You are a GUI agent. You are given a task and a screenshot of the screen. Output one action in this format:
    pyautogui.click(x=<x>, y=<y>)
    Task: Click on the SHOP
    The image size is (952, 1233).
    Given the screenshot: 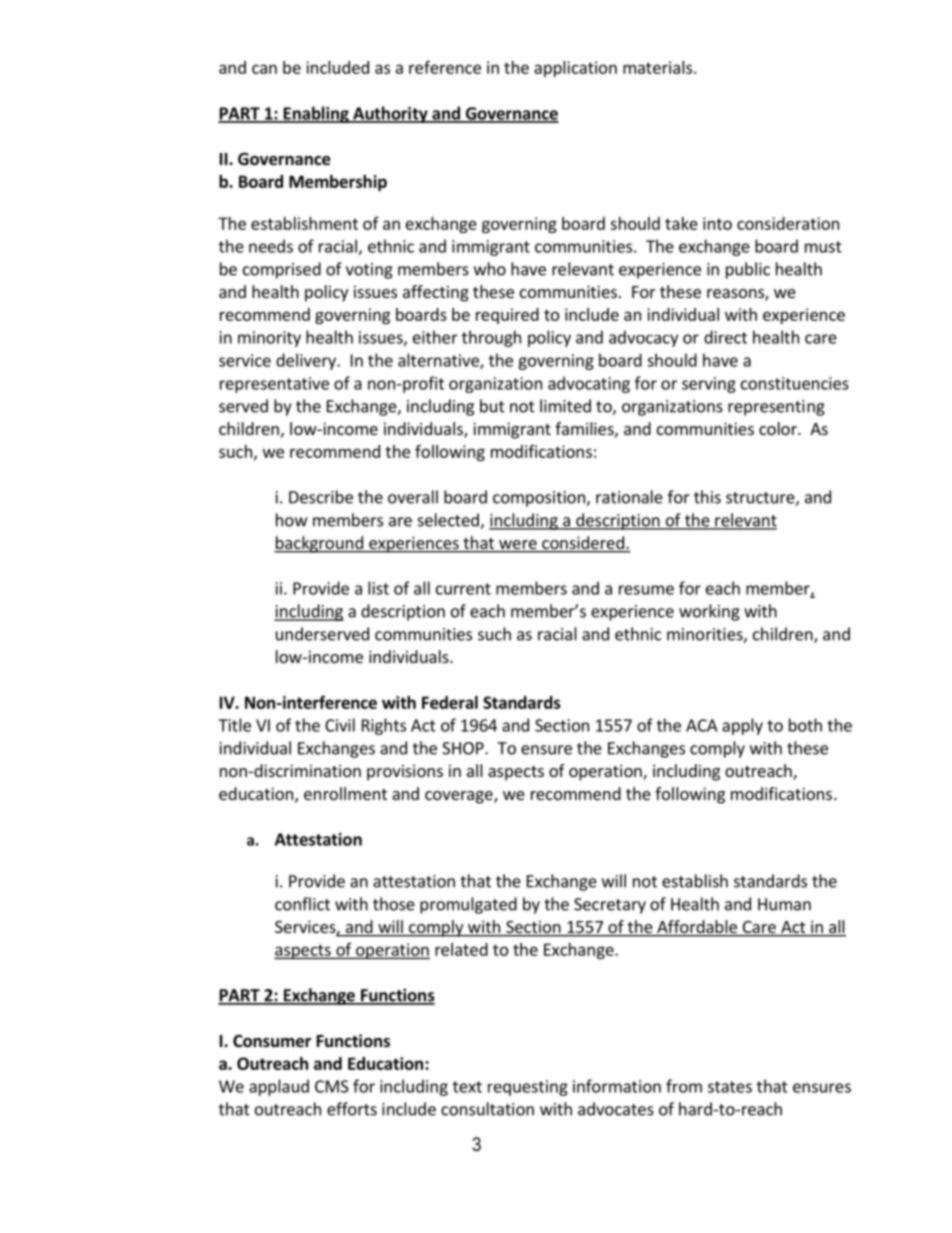 What is the action you would take?
    pyautogui.click(x=464, y=748)
